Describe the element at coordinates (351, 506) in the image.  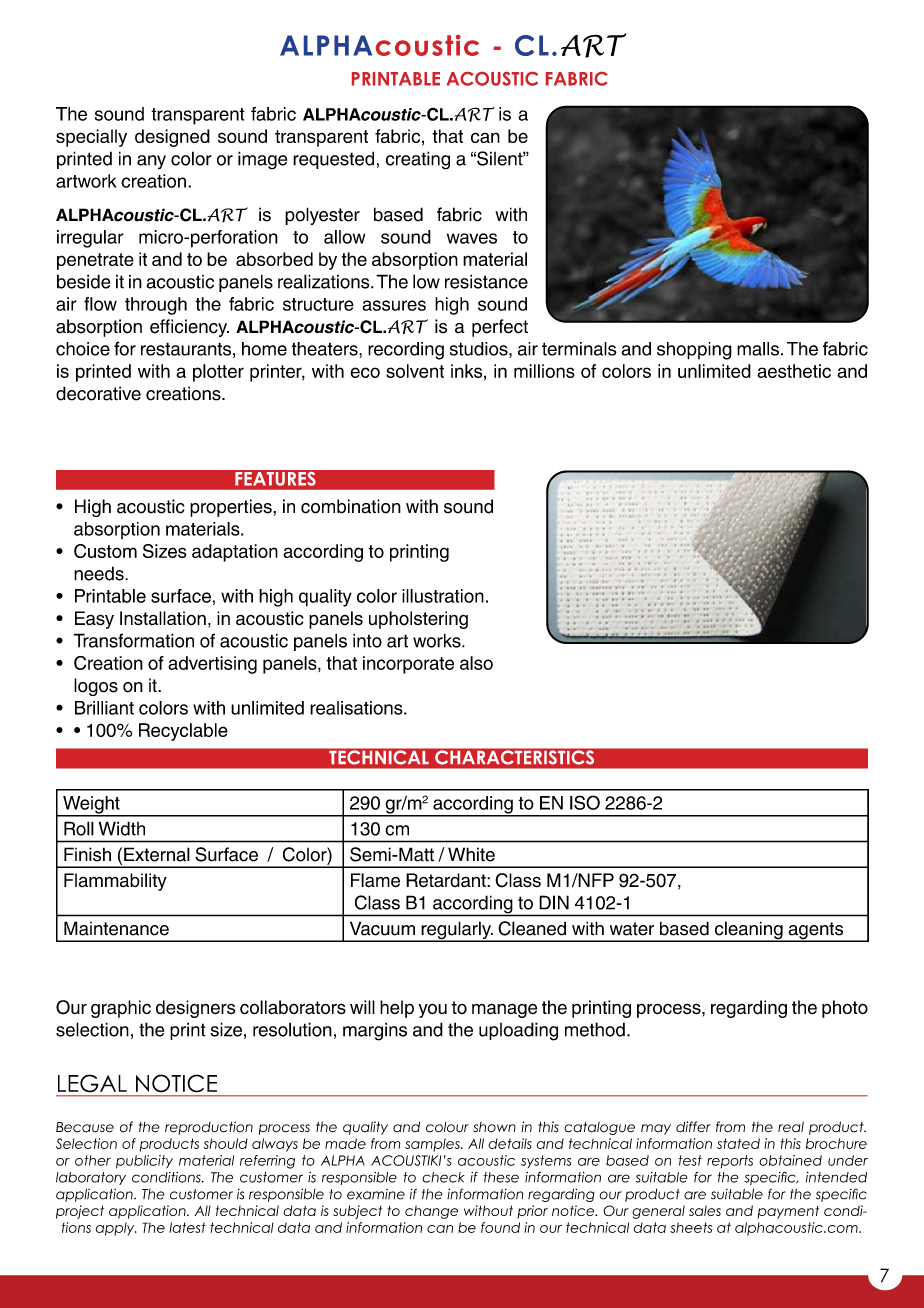
I see `combination` at that location.
